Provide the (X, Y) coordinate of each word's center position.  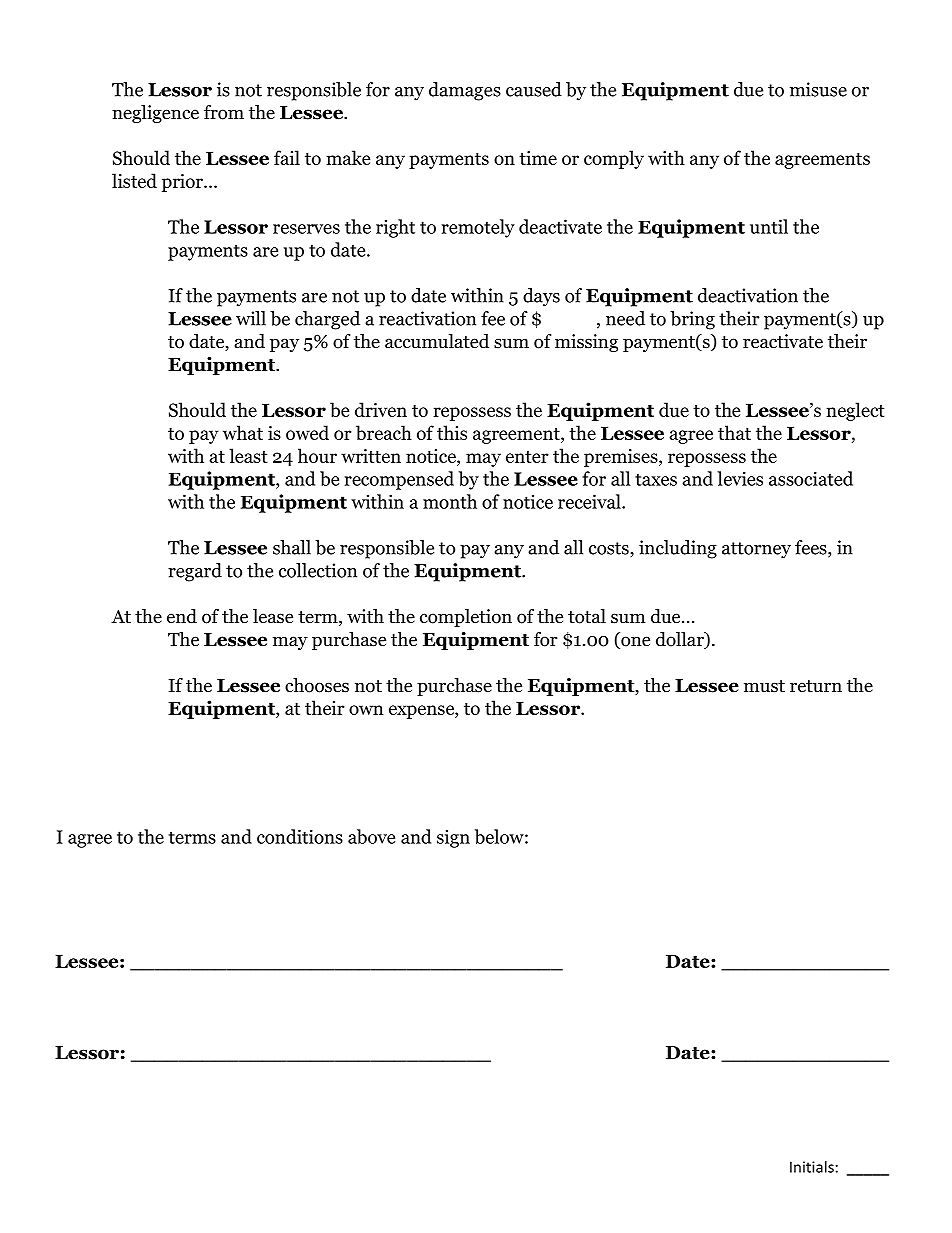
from (224, 112)
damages (465, 91)
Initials (812, 1167)
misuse (818, 89)
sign (453, 839)
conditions (300, 836)
